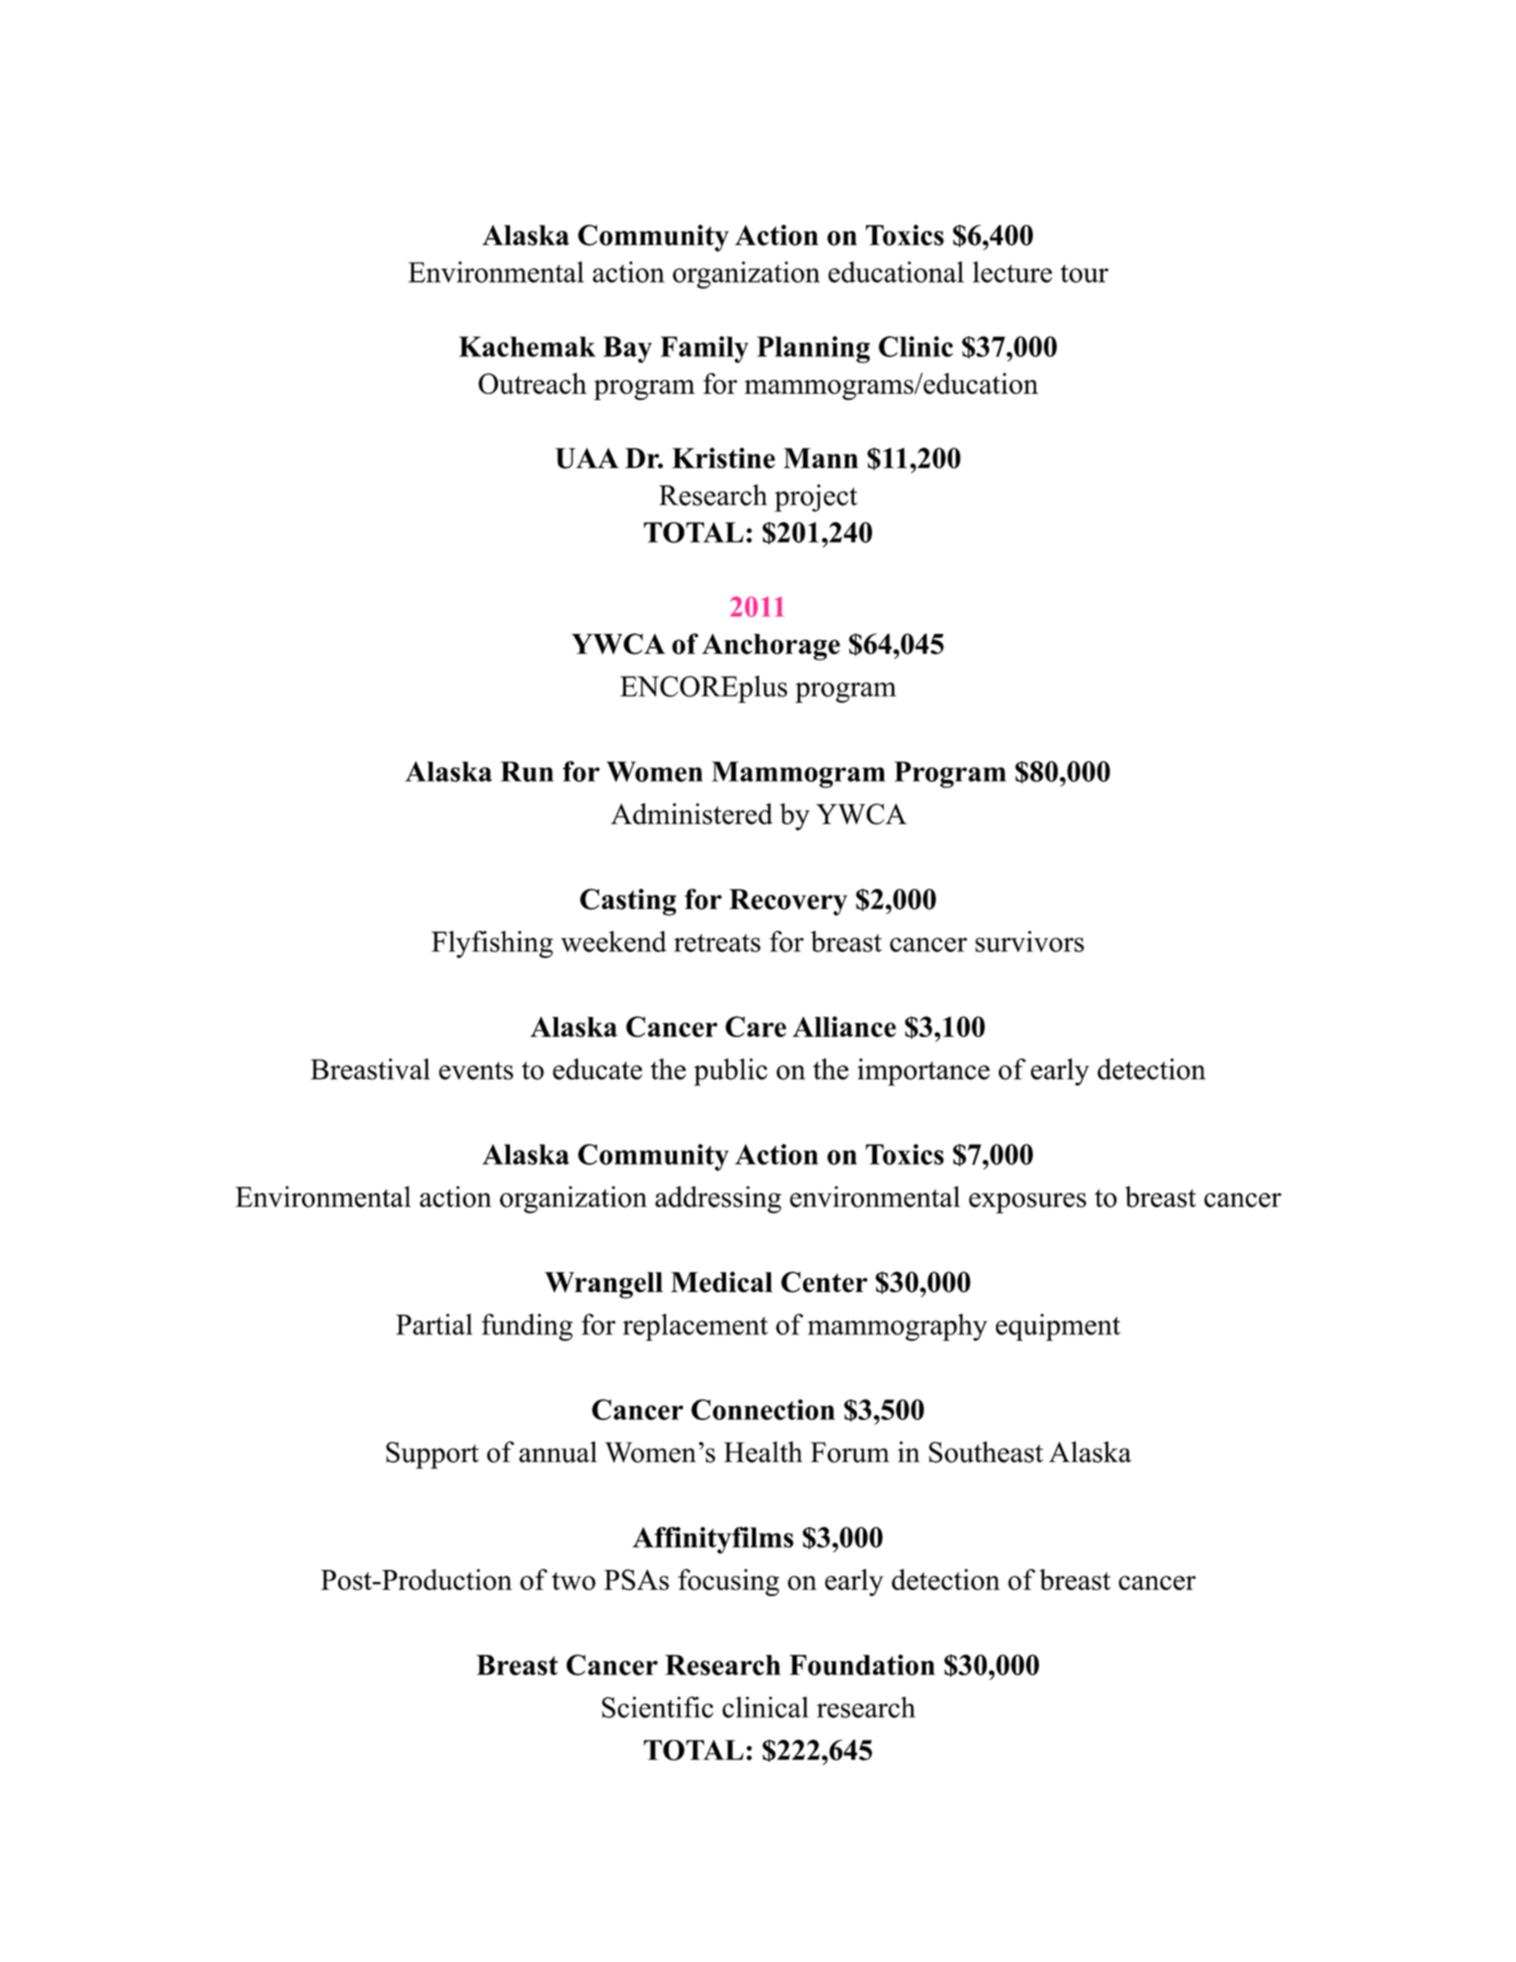 Image resolution: width=1516 pixels, height=1962 pixels. Describe the element at coordinates (532, 383) in the screenshot. I see `Outreach` at that location.
